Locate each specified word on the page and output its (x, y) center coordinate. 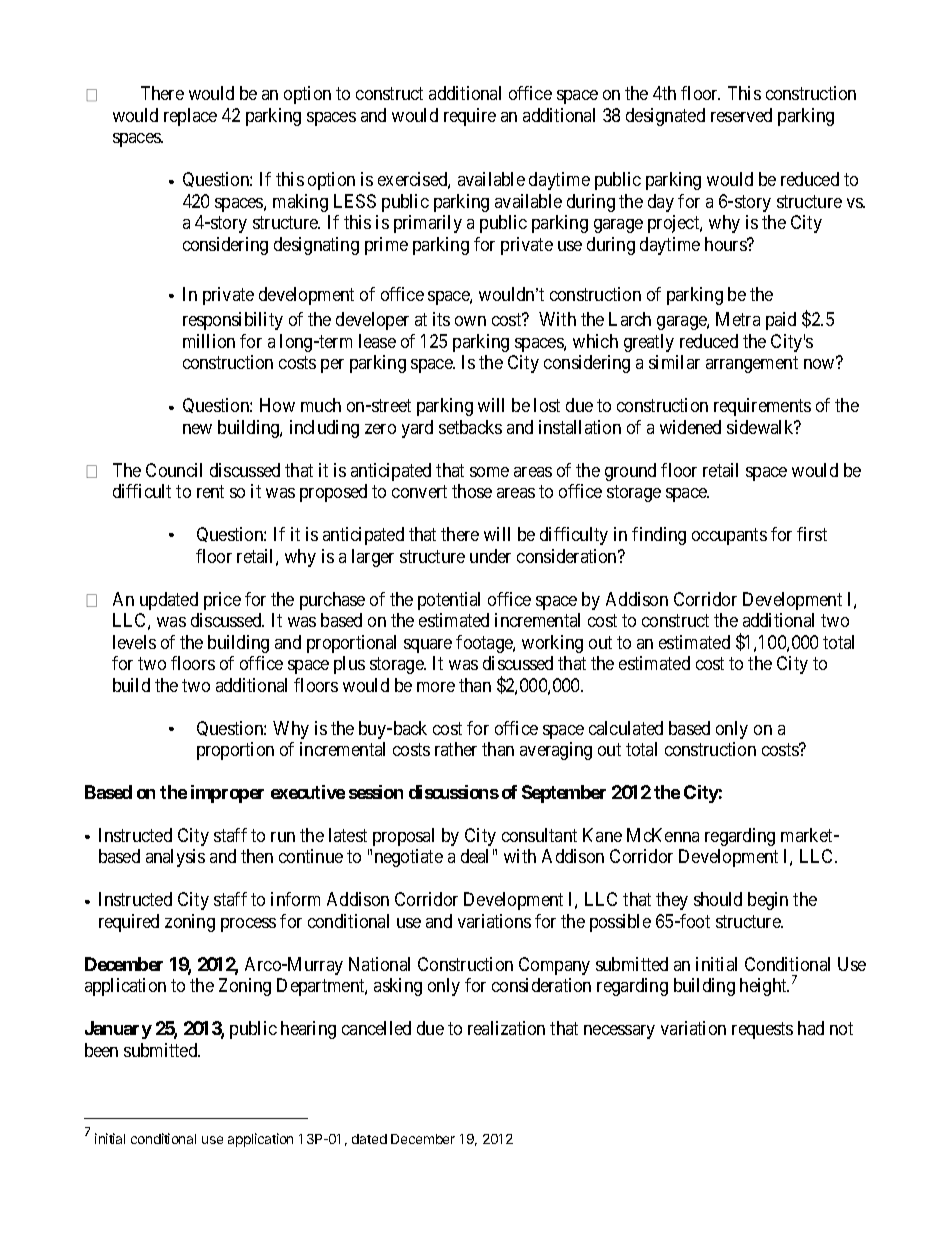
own (470, 321)
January (118, 1030)
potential (449, 601)
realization (506, 1028)
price (222, 601)
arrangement (752, 364)
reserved (741, 115)
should (718, 899)
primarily (428, 224)
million (209, 341)
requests (762, 1031)
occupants (729, 536)
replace (190, 117)
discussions (454, 792)
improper (227, 794)
